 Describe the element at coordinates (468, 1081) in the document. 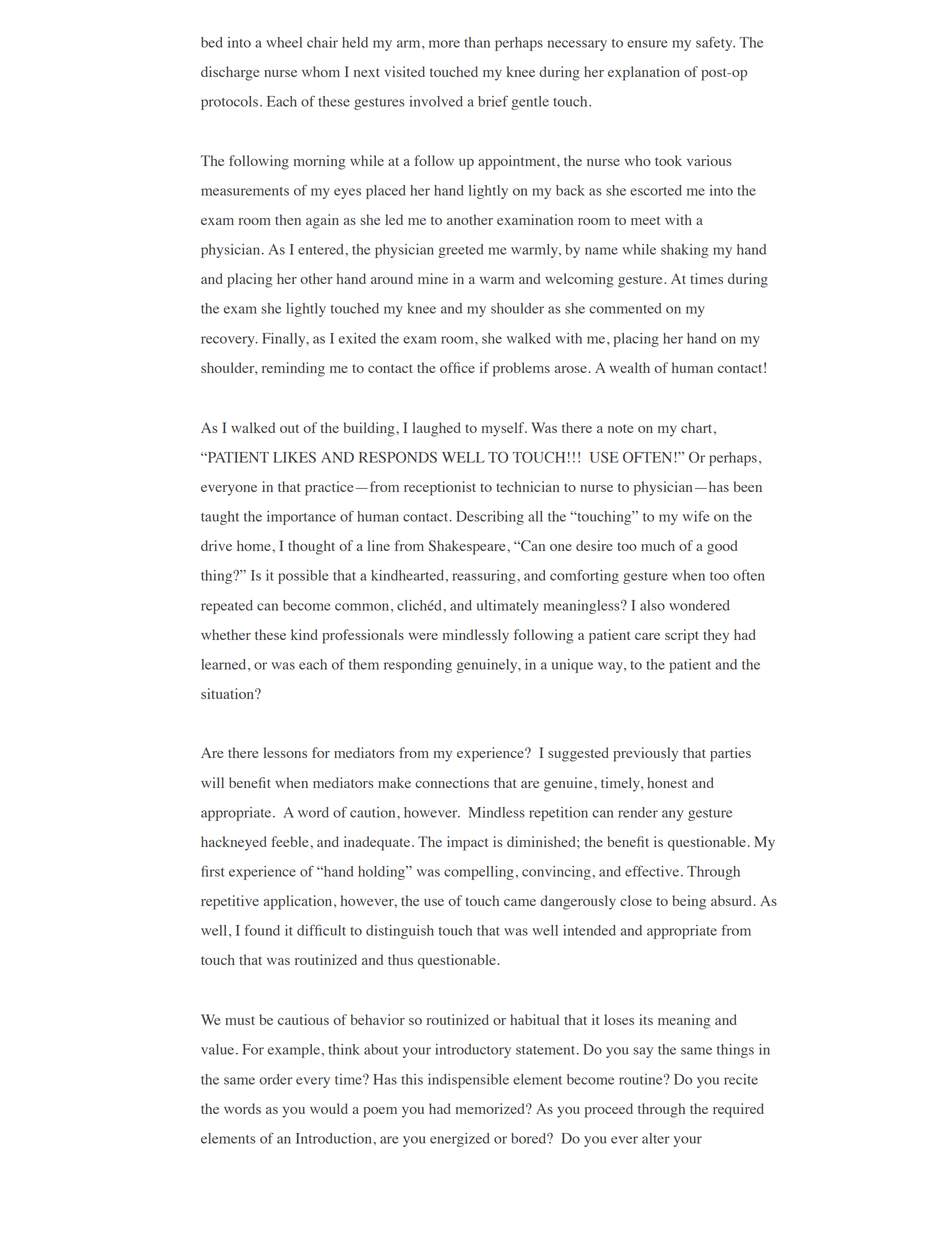

I see `indispensible` at that location.
